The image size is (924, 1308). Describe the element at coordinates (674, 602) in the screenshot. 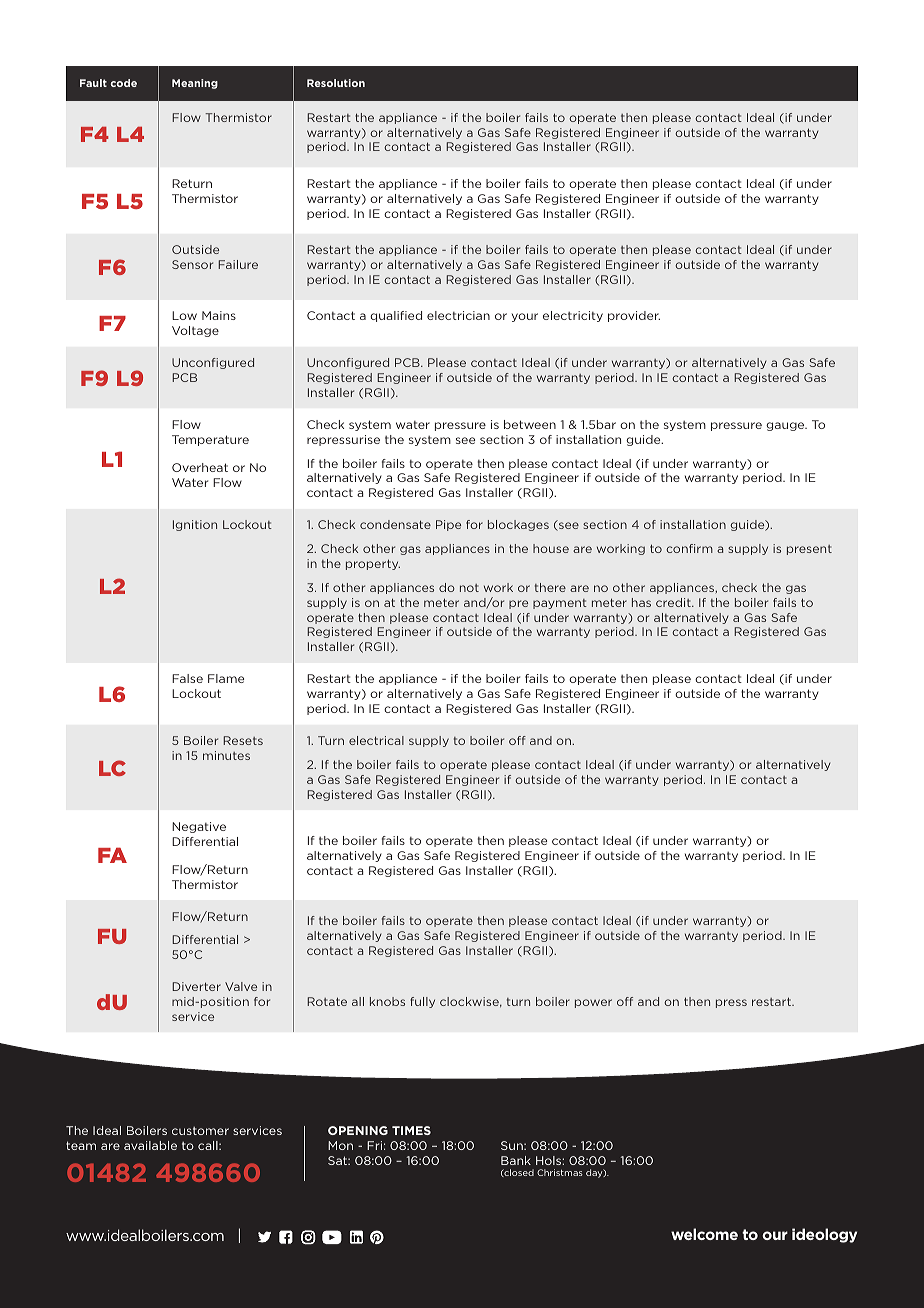

I see `credit` at that location.
